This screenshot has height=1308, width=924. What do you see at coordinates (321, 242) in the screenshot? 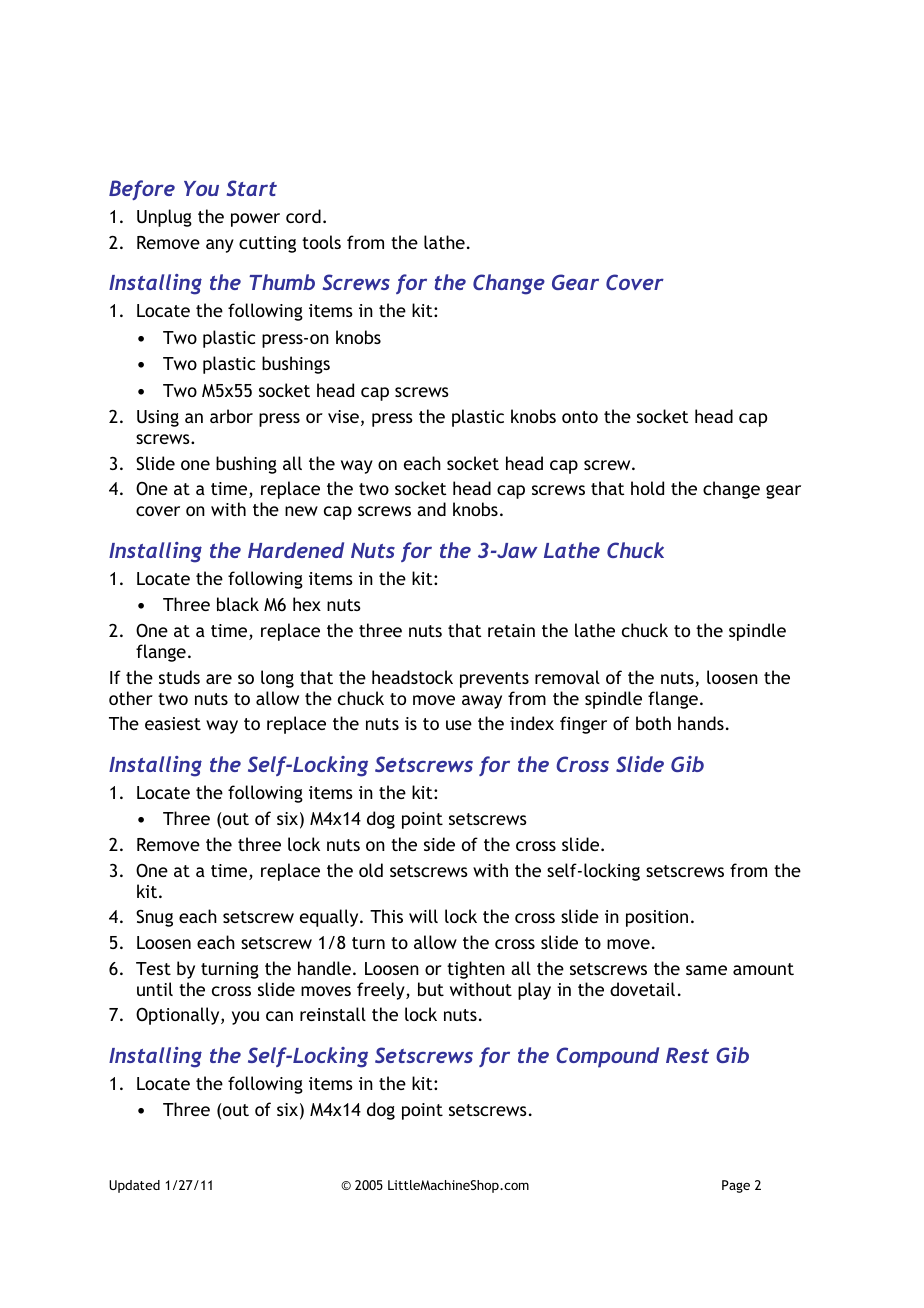
I see `tools` at bounding box center [321, 242].
